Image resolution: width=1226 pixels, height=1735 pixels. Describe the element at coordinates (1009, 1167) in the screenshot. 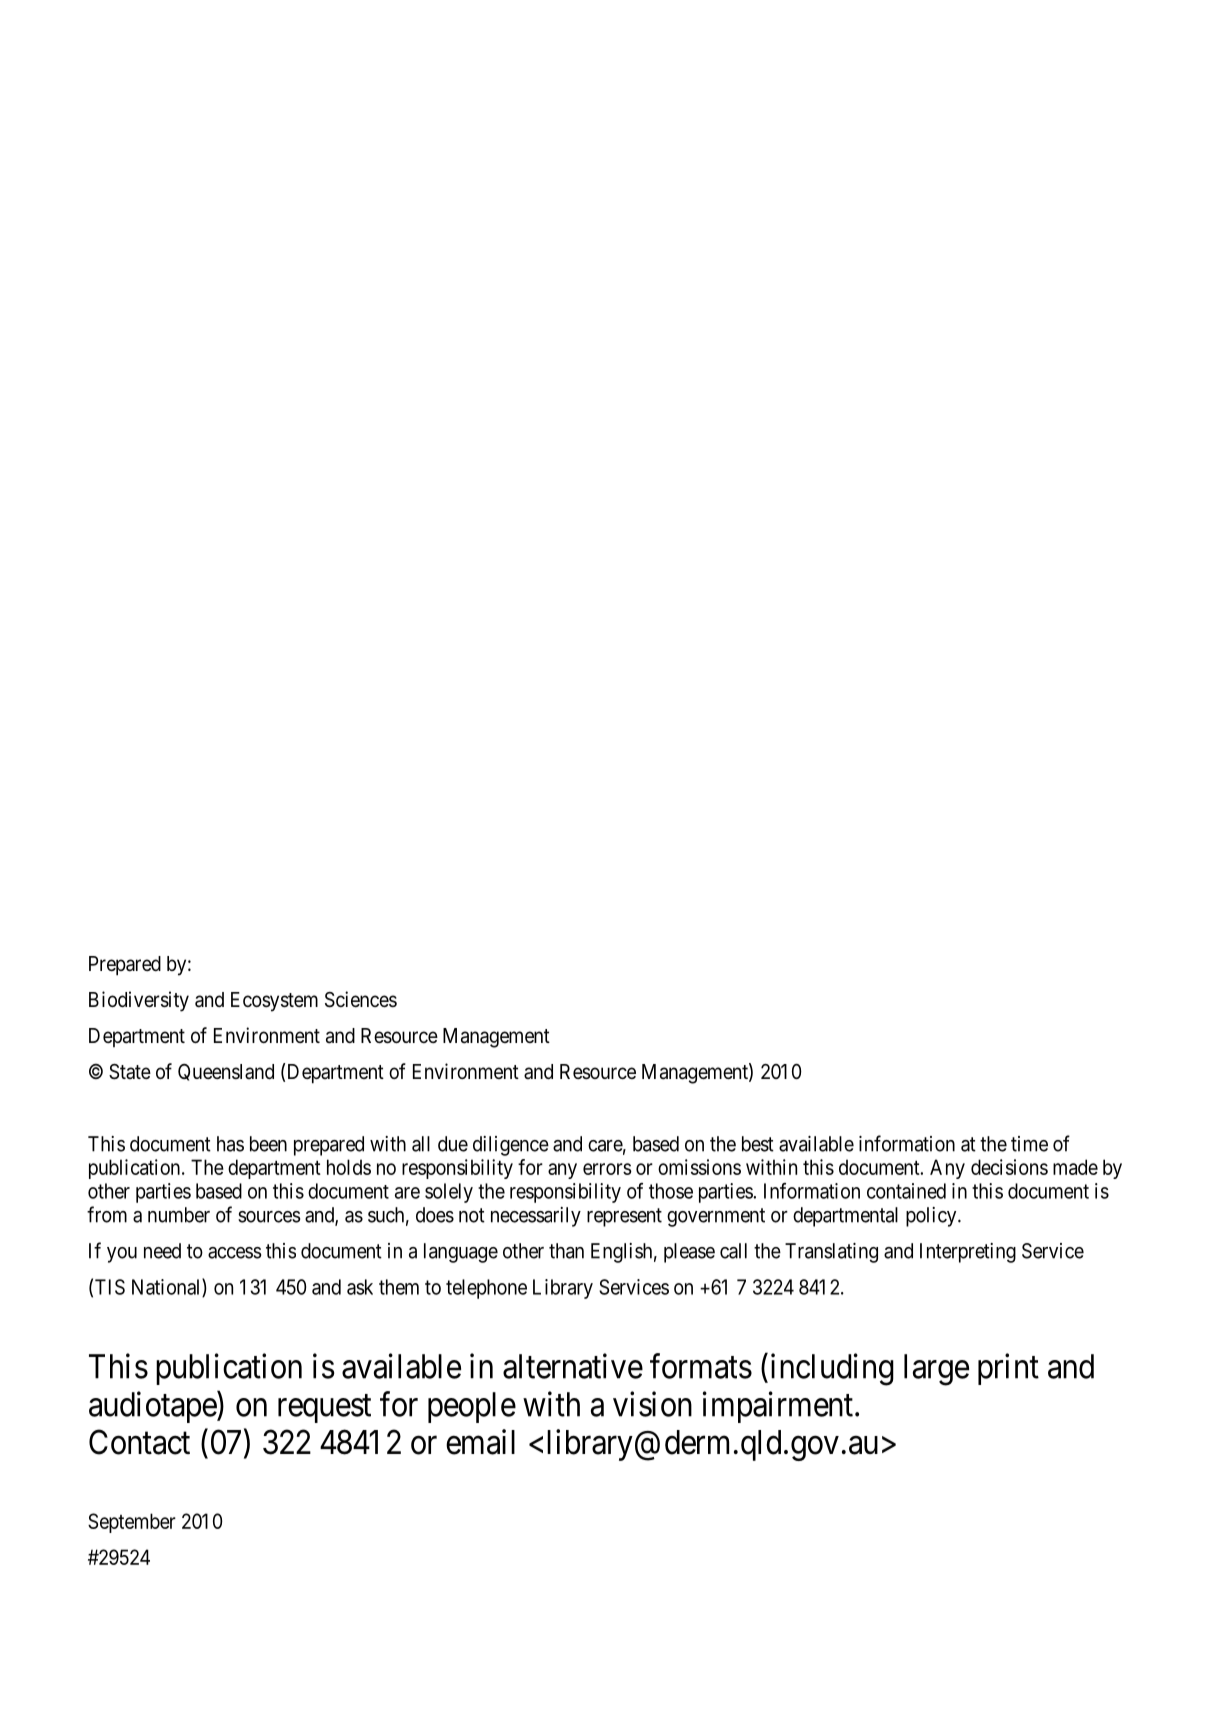

I see `decisions` at that location.
